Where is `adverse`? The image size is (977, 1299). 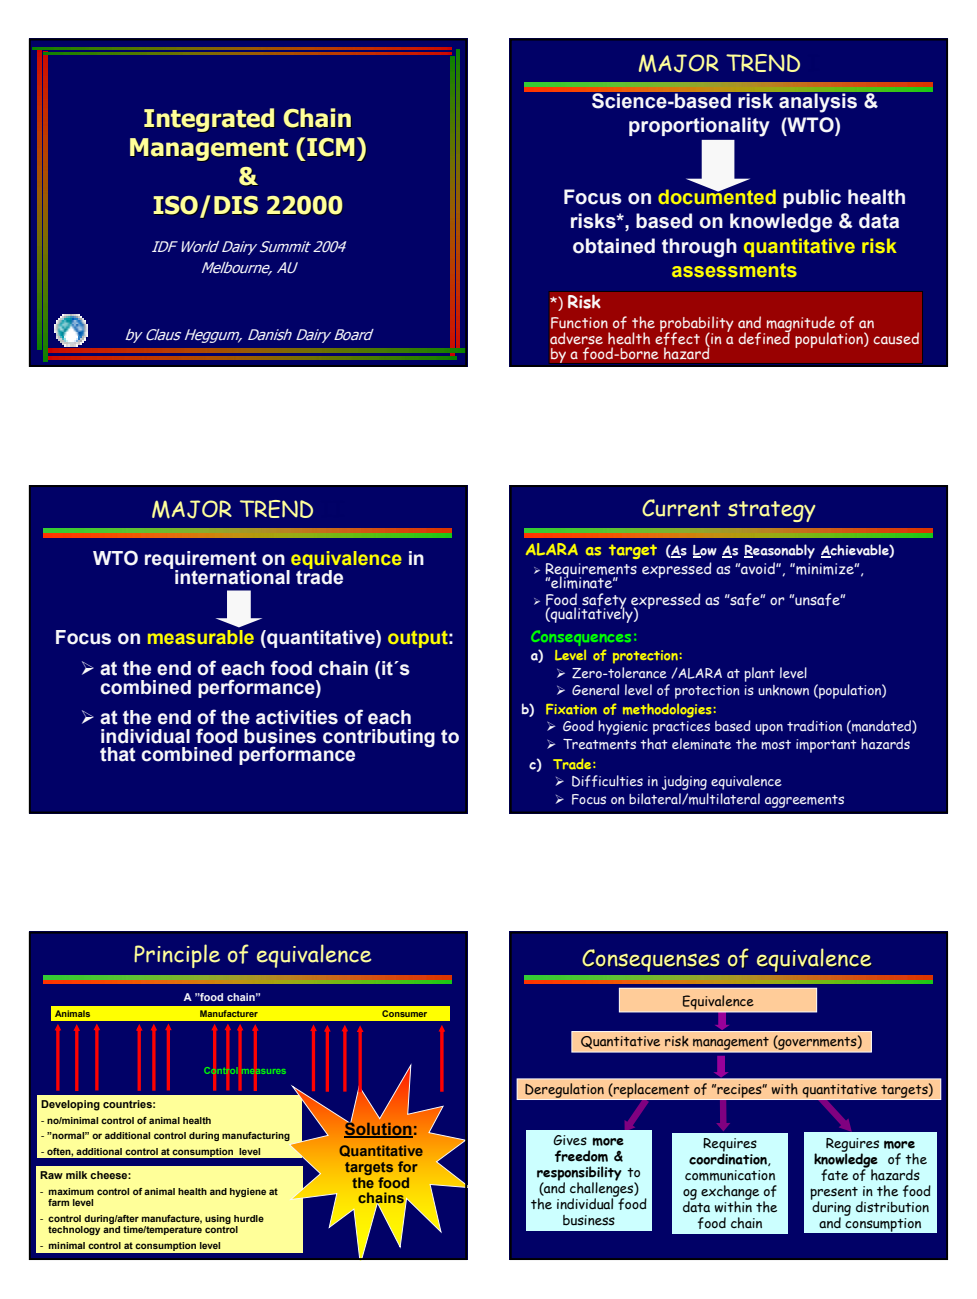 adverse is located at coordinates (576, 338).
